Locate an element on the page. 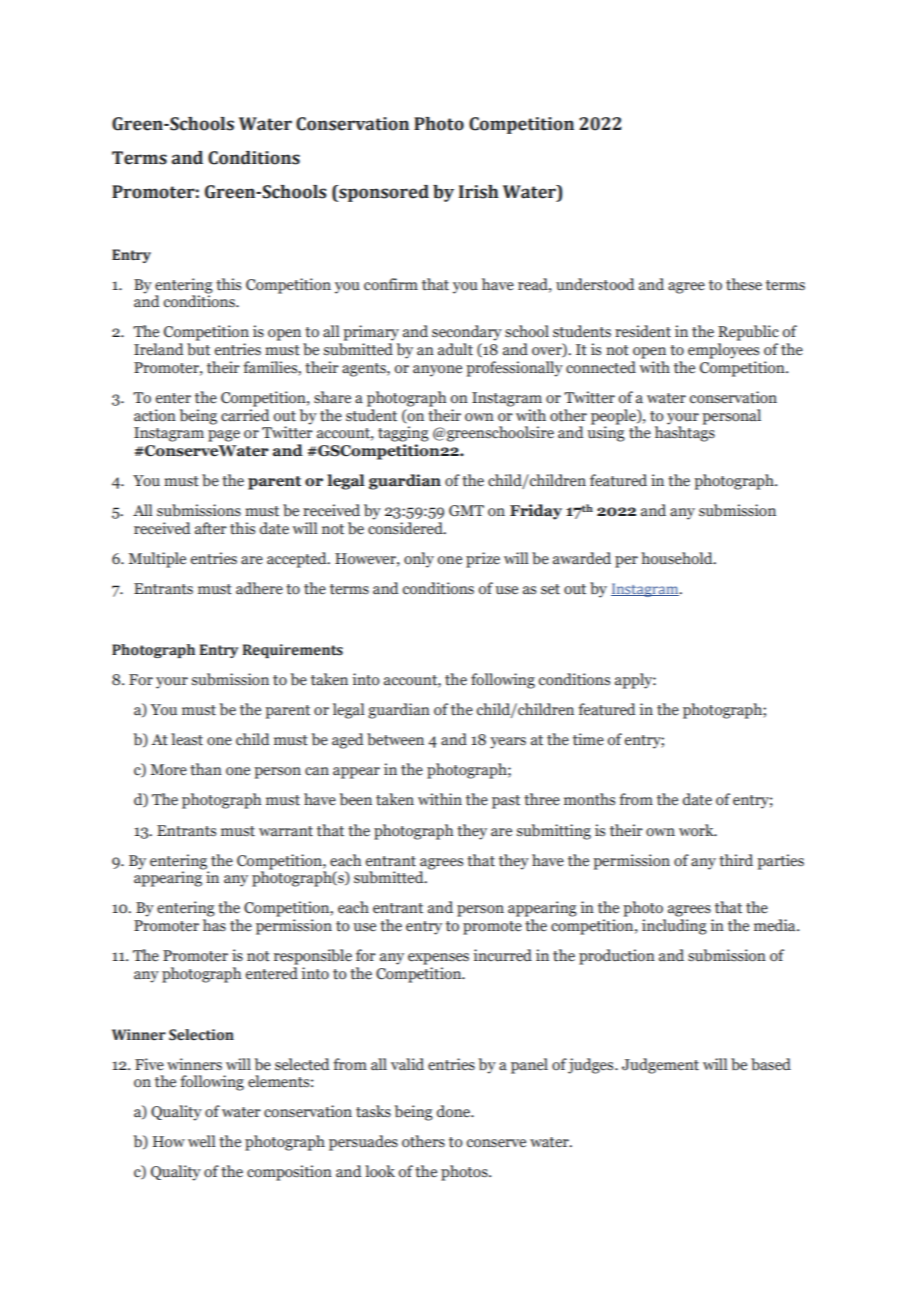 The height and width of the document is (1308, 924). responsible is located at coordinates (313, 957).
